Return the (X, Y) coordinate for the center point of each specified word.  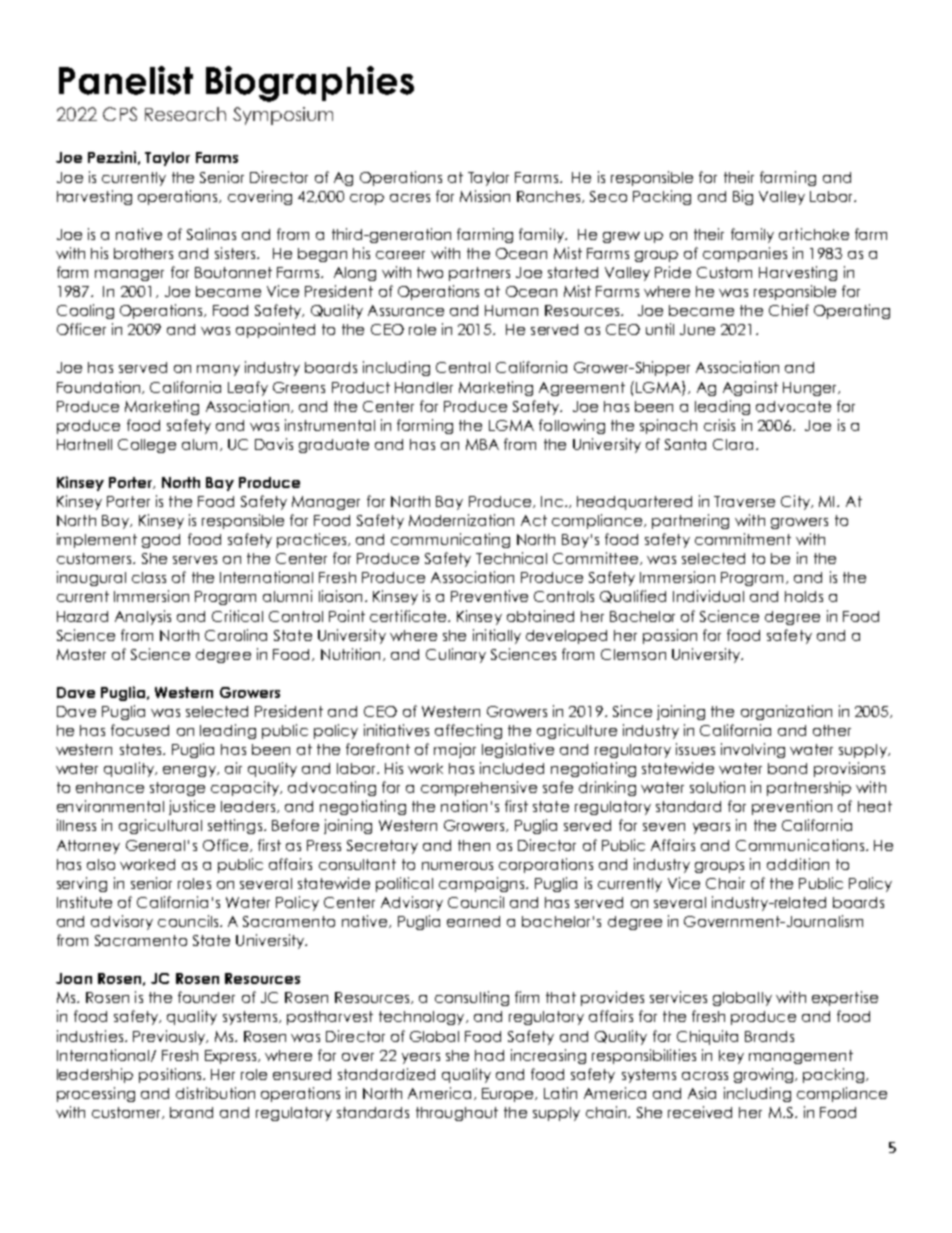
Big (743, 197)
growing (765, 1075)
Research (185, 114)
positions (171, 1075)
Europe (509, 1095)
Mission (485, 196)
